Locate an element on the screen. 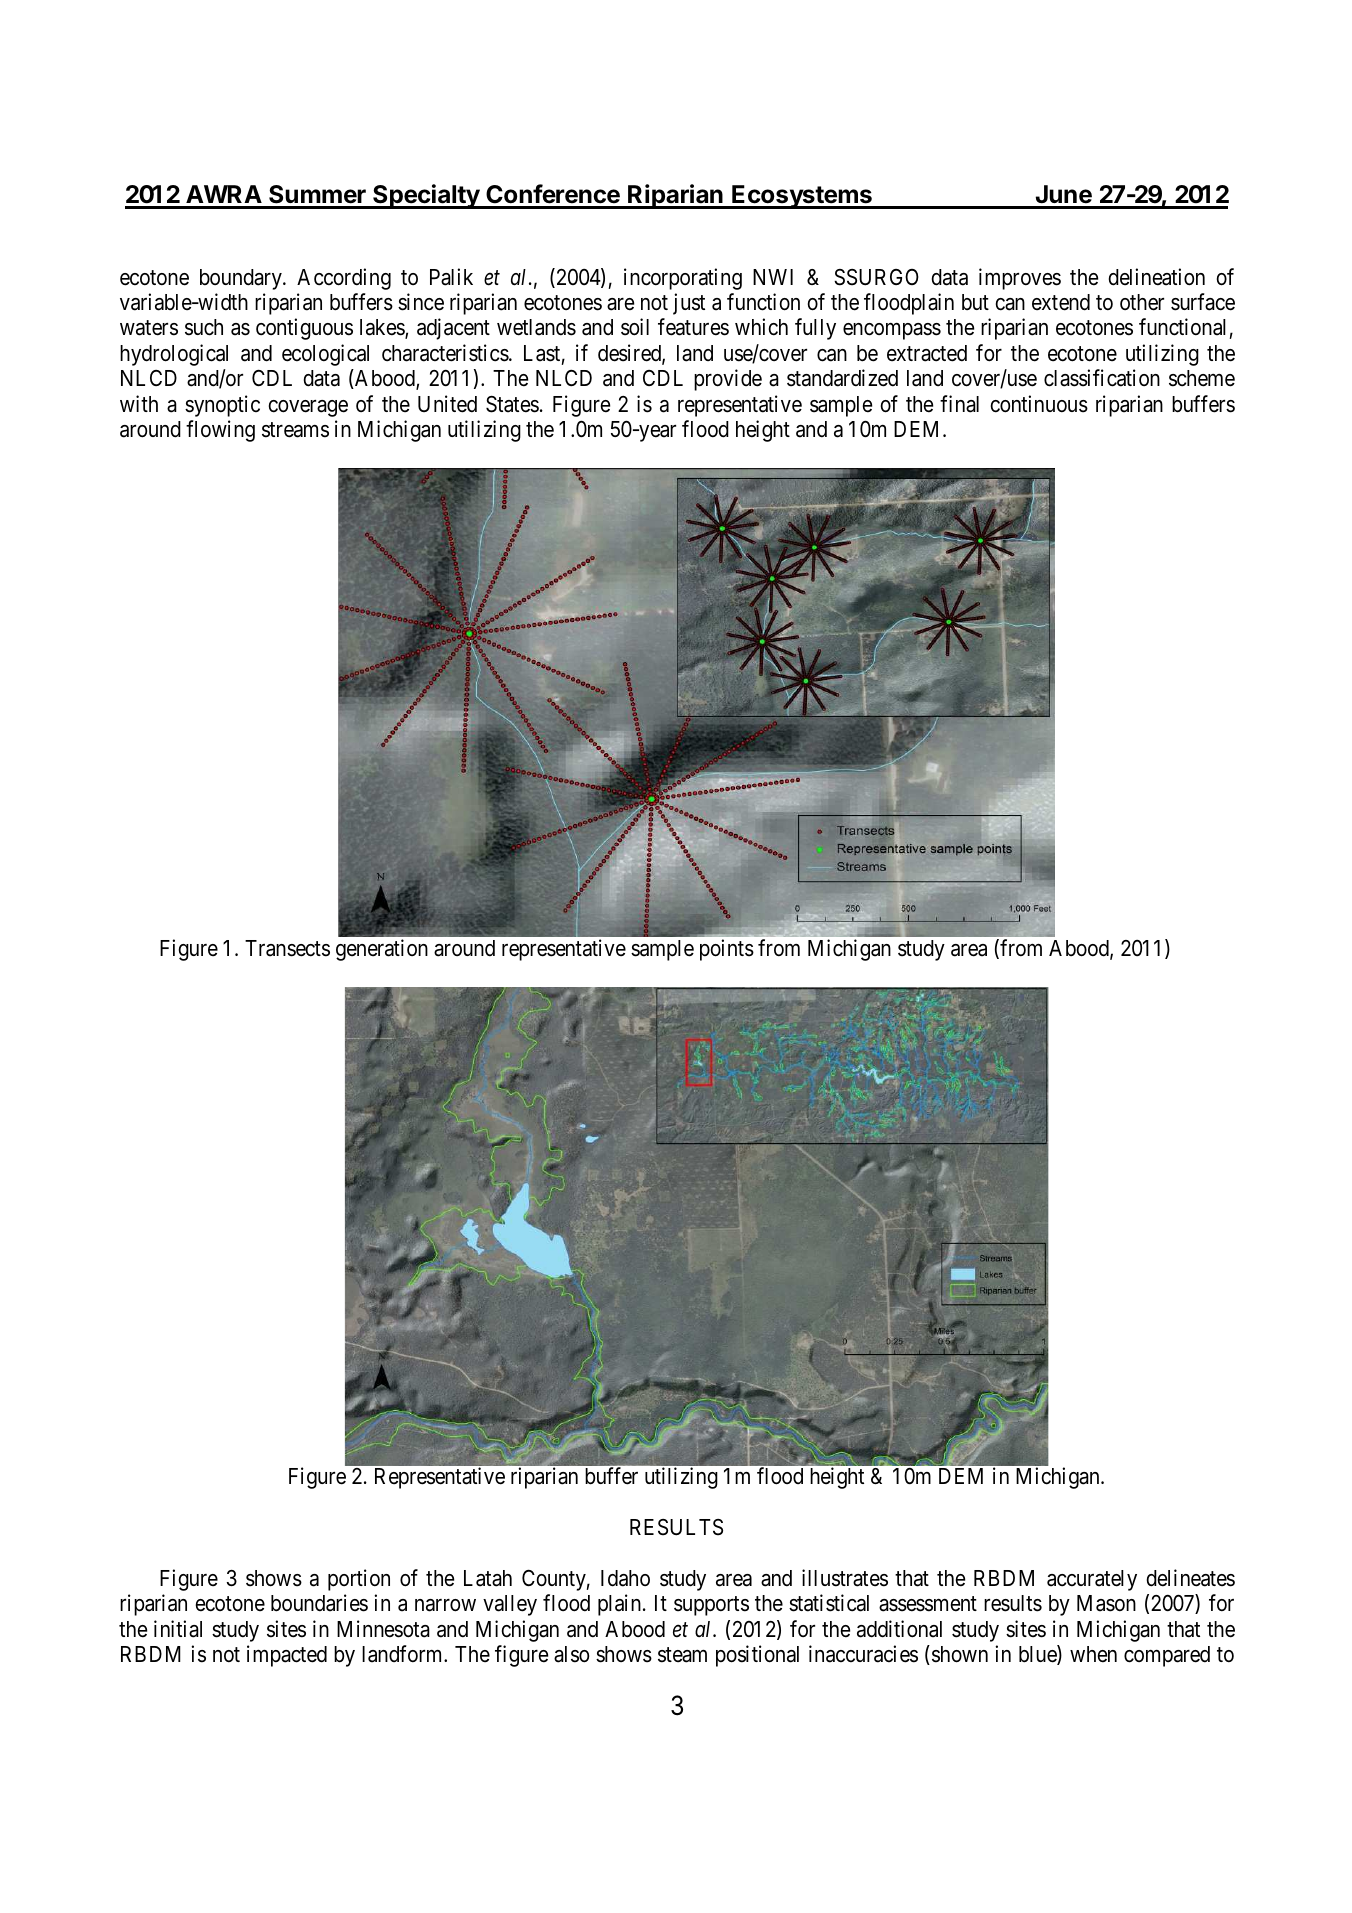 This screenshot has height=1913, width=1352. incorporating is located at coordinates (683, 279).
